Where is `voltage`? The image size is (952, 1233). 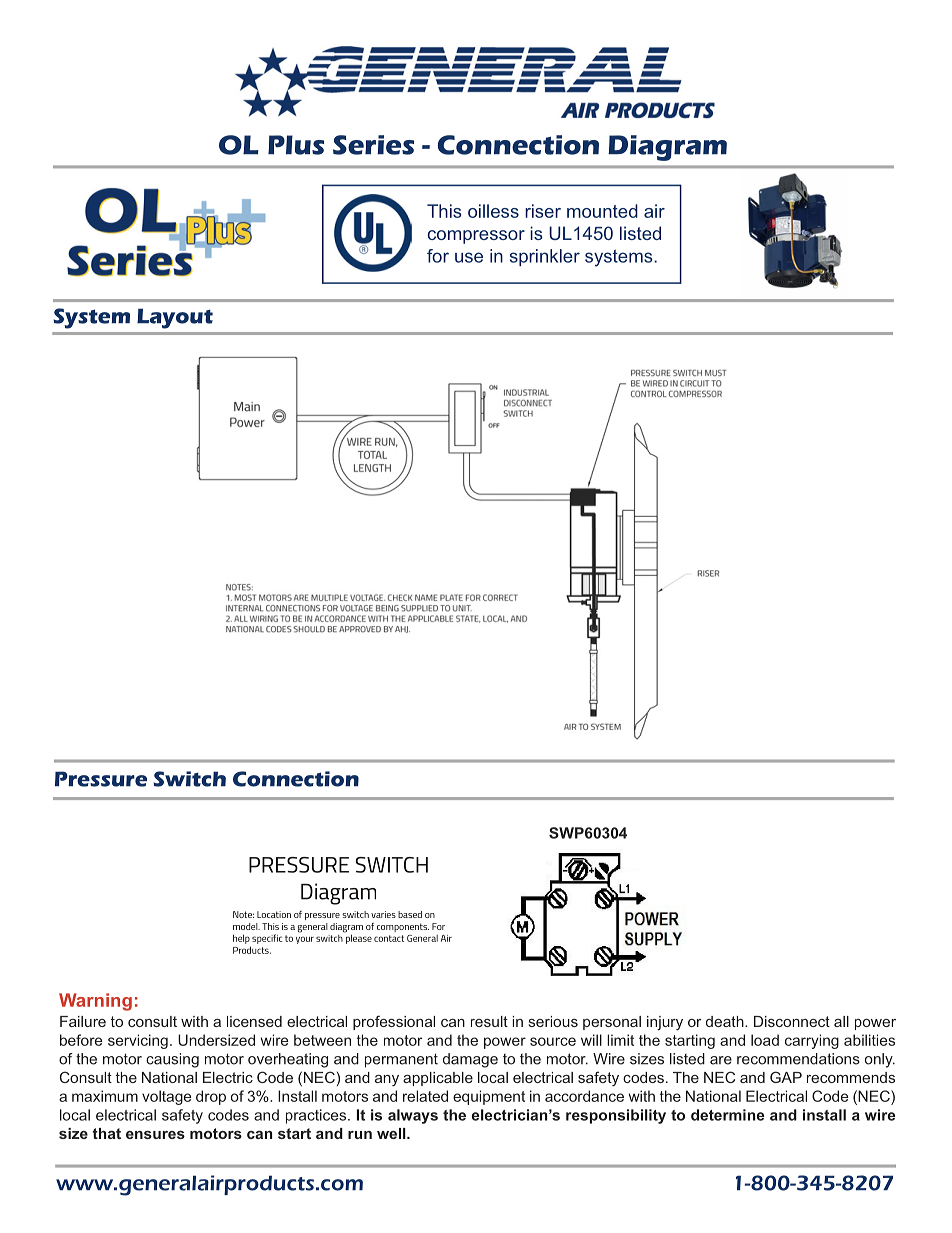 voltage is located at coordinates (167, 1097).
